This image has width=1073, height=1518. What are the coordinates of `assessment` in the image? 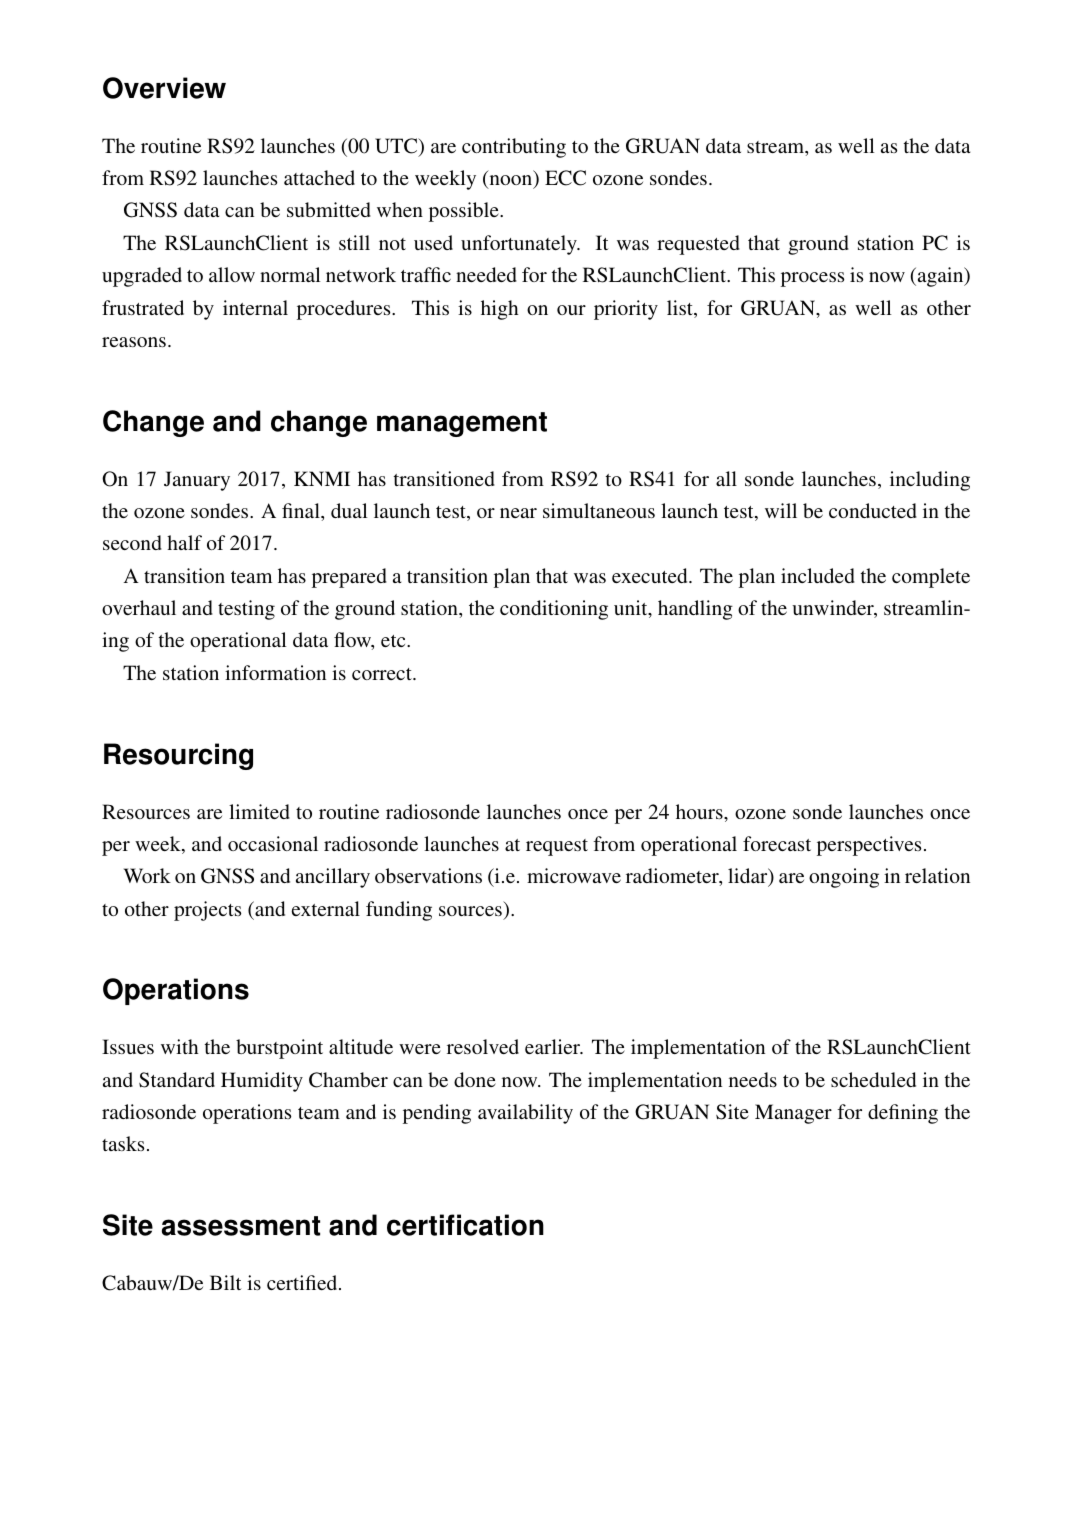 It's located at (241, 1226).
